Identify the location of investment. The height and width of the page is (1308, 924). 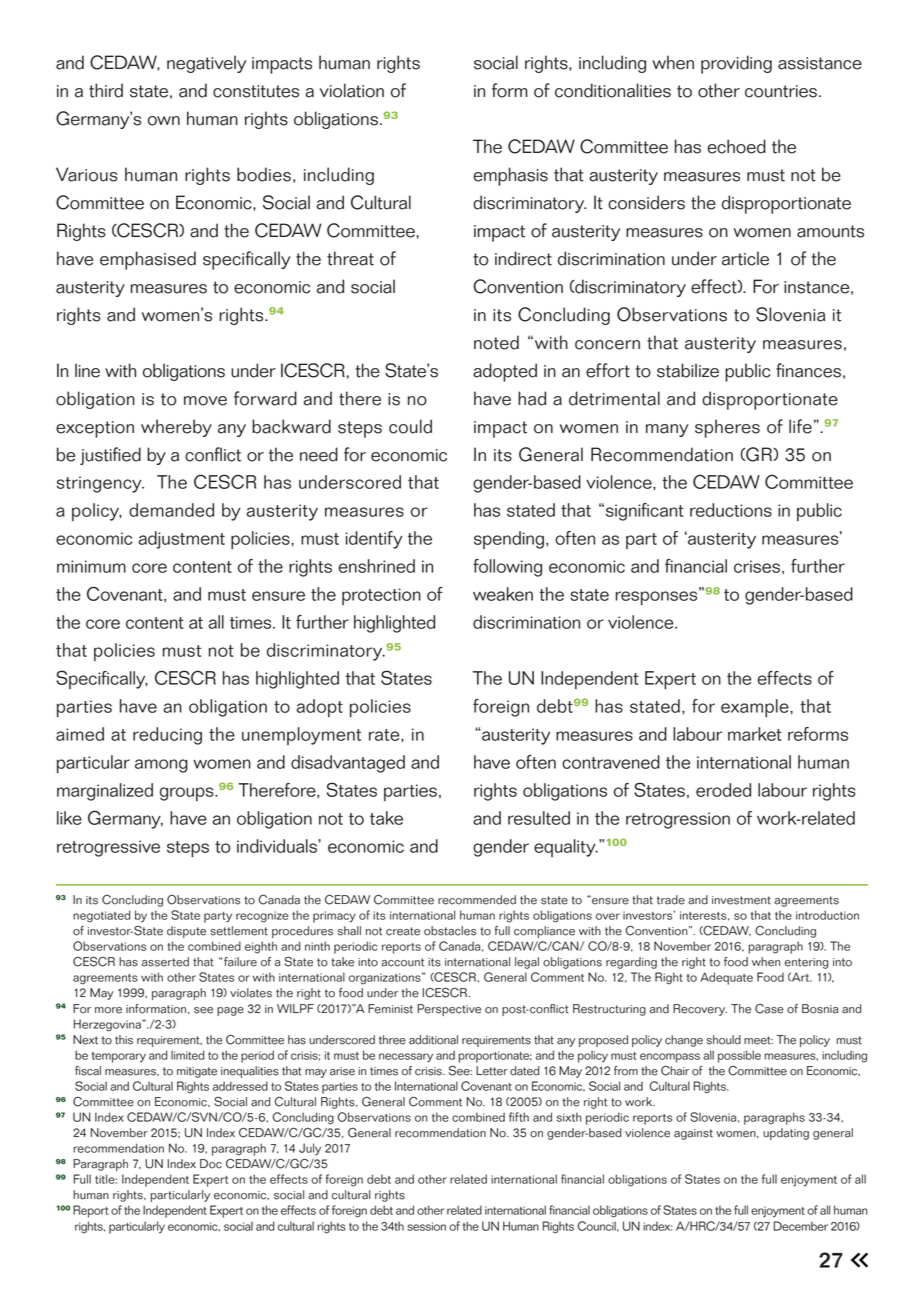
(741, 900).
